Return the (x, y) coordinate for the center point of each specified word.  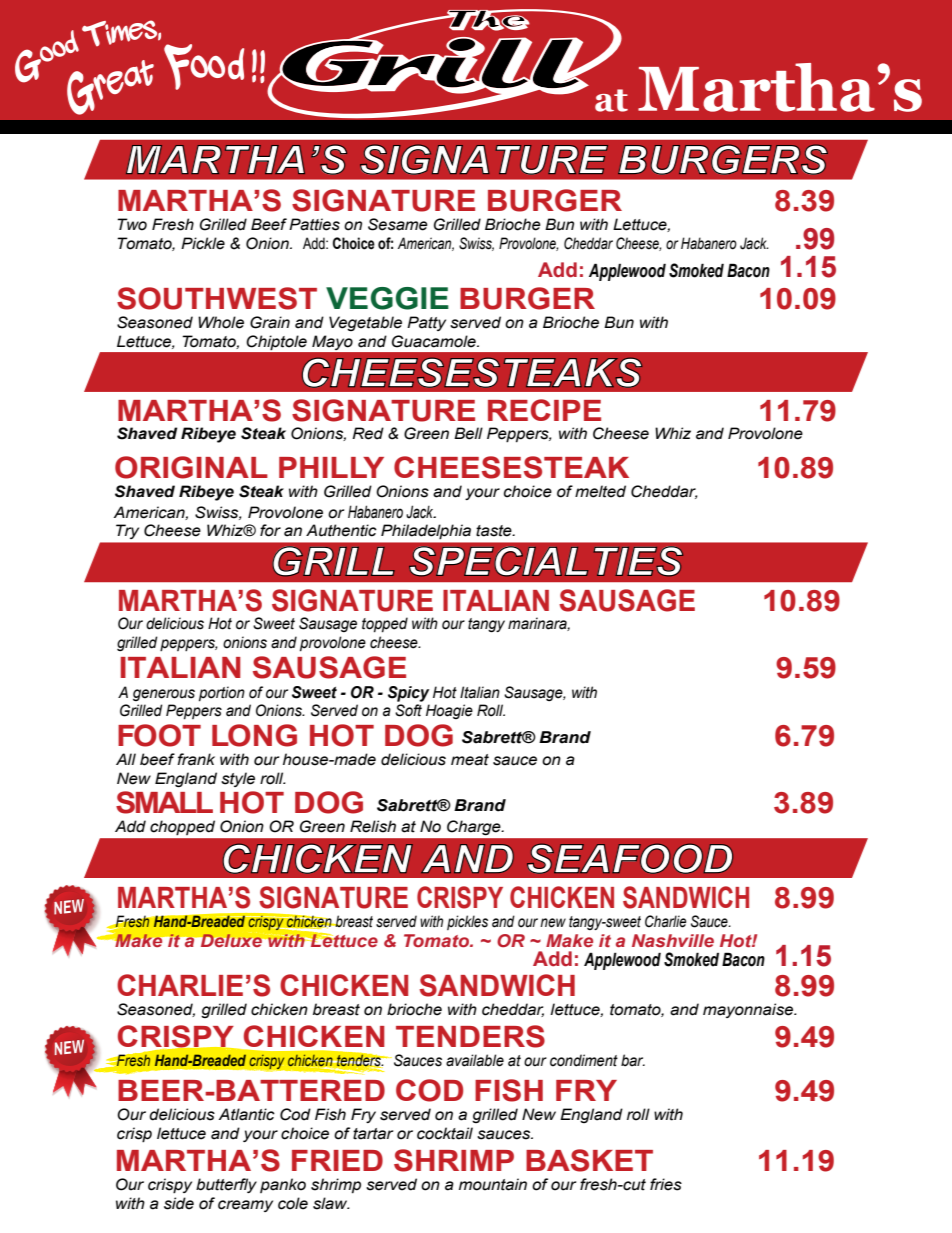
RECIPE (544, 410)
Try (127, 532)
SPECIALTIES (546, 561)
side (179, 1203)
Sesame (398, 224)
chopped (182, 827)
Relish (373, 826)
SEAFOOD (630, 859)
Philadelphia (426, 532)
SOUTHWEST (217, 298)
